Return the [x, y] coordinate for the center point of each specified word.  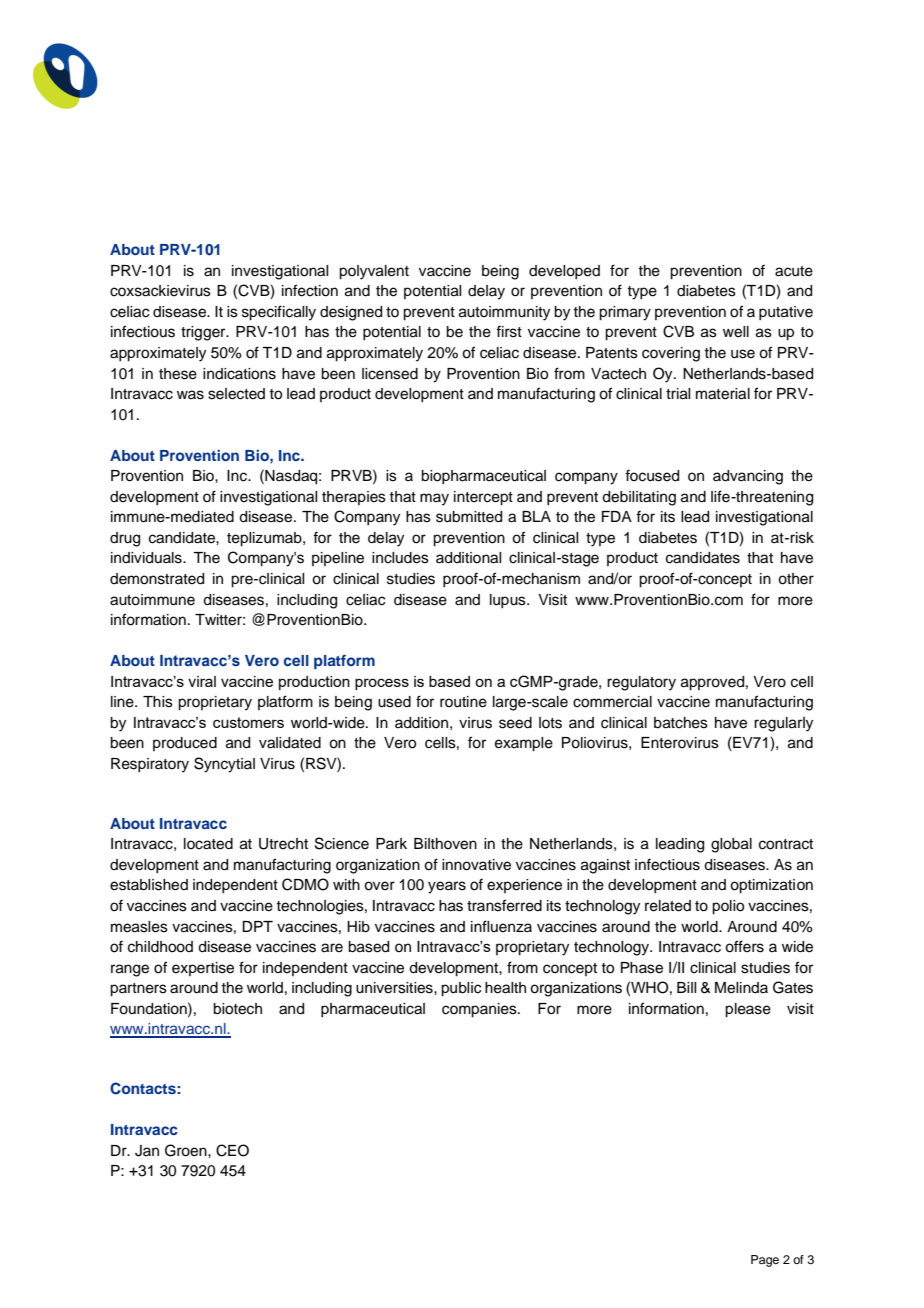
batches [681, 723]
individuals [147, 558]
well [736, 332]
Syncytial [224, 765]
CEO [232, 1150]
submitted [469, 517]
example [524, 744]
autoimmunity [504, 313]
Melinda [741, 988]
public [461, 989]
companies [480, 1010]
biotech [237, 1009]
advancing [748, 477]
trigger [204, 333]
